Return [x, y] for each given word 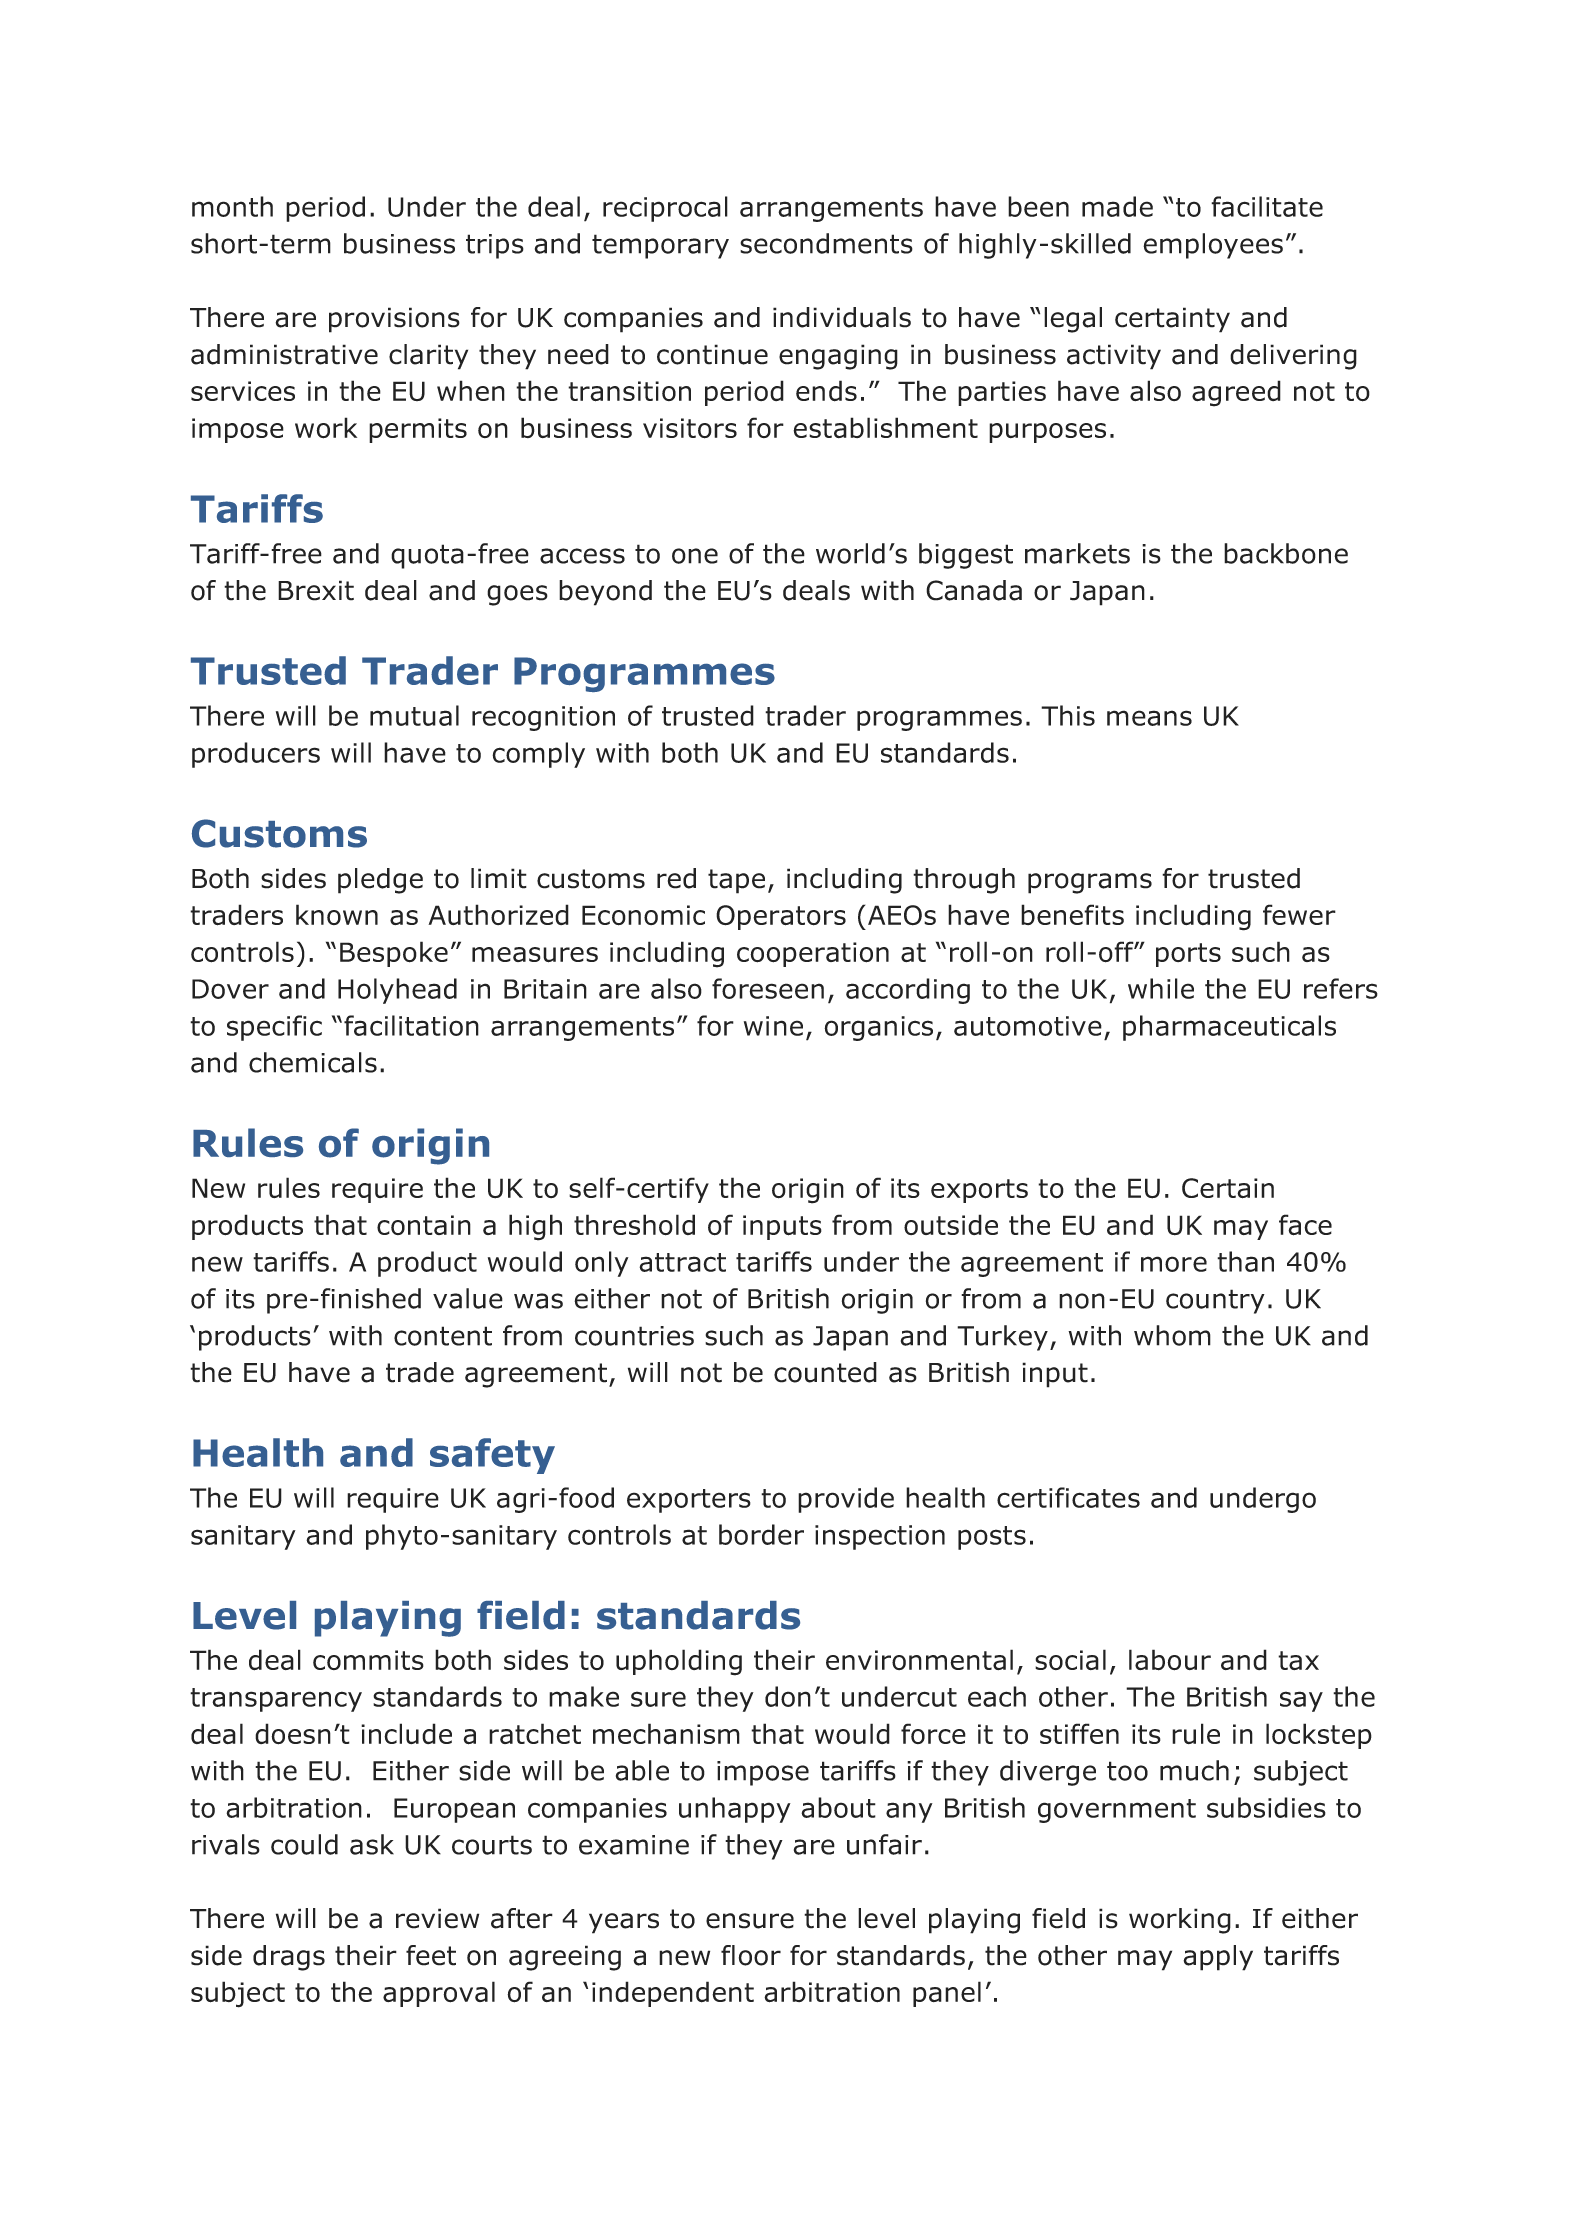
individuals [842, 317]
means [1149, 718]
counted [825, 1372]
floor [751, 1955]
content [443, 1336]
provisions [394, 320]
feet [431, 1955]
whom [1172, 1335]
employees [1213, 246]
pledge [380, 881]
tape [736, 881]
